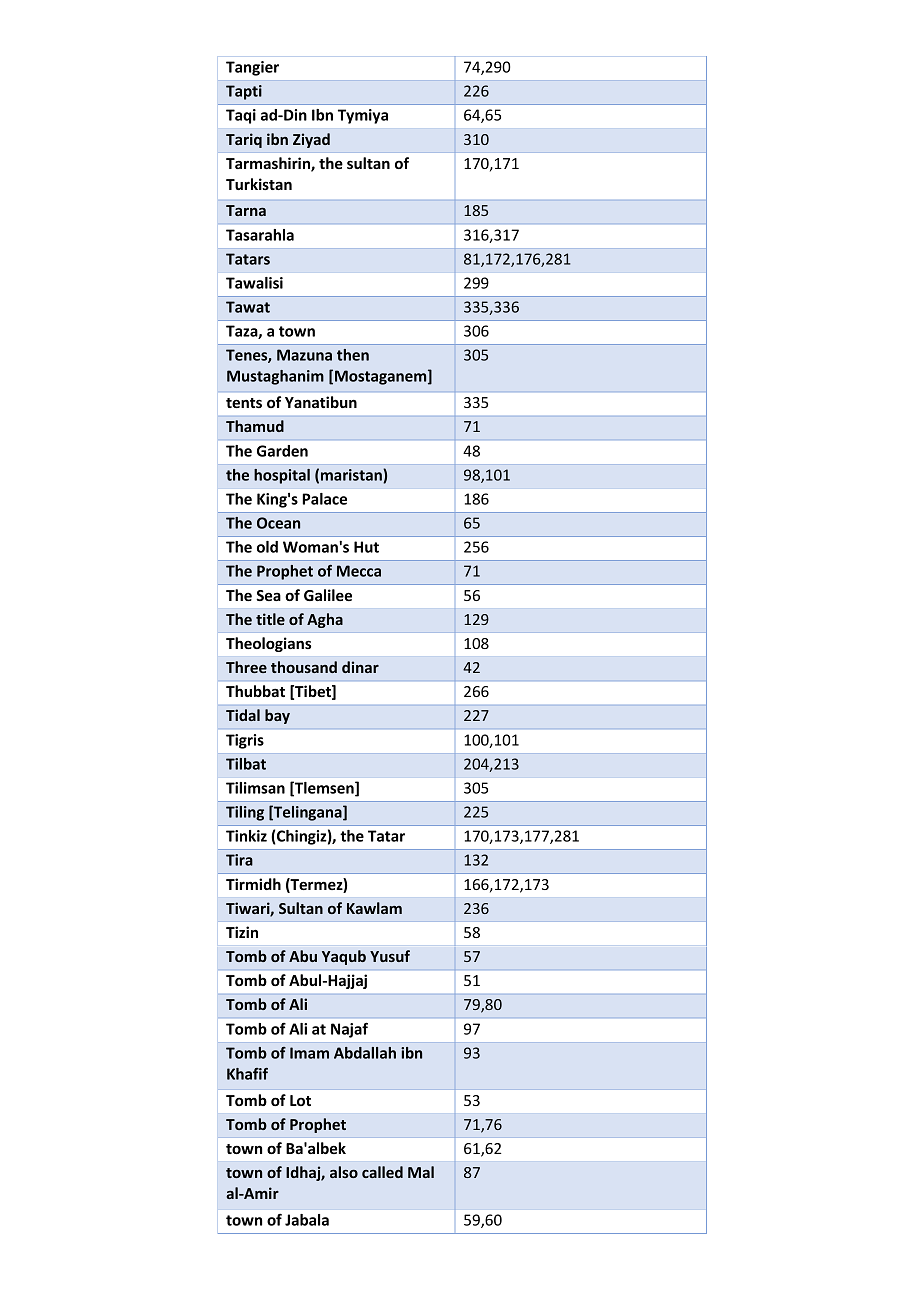  I want to click on Tangier, so click(252, 68).
